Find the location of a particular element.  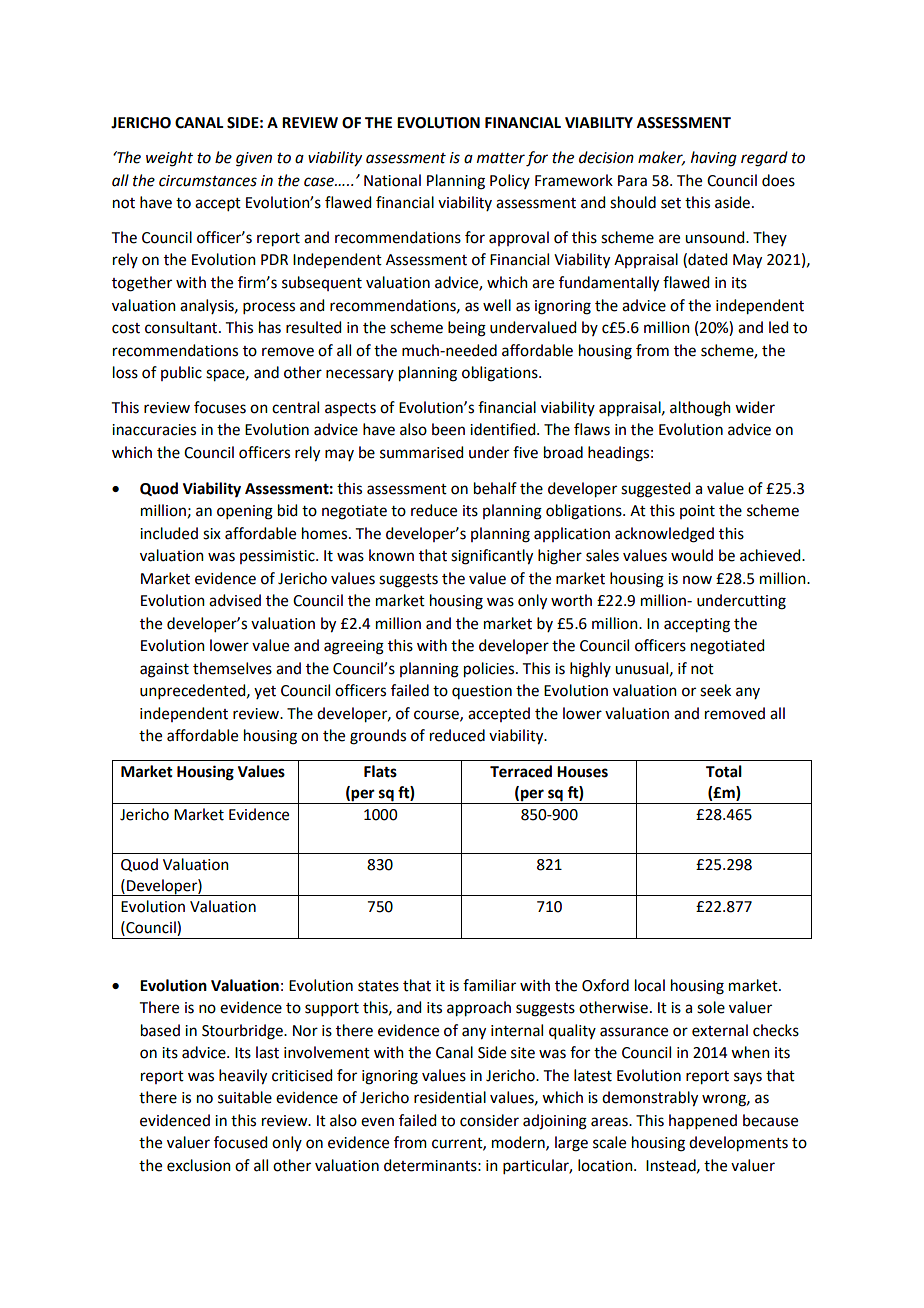

set is located at coordinates (671, 203).
